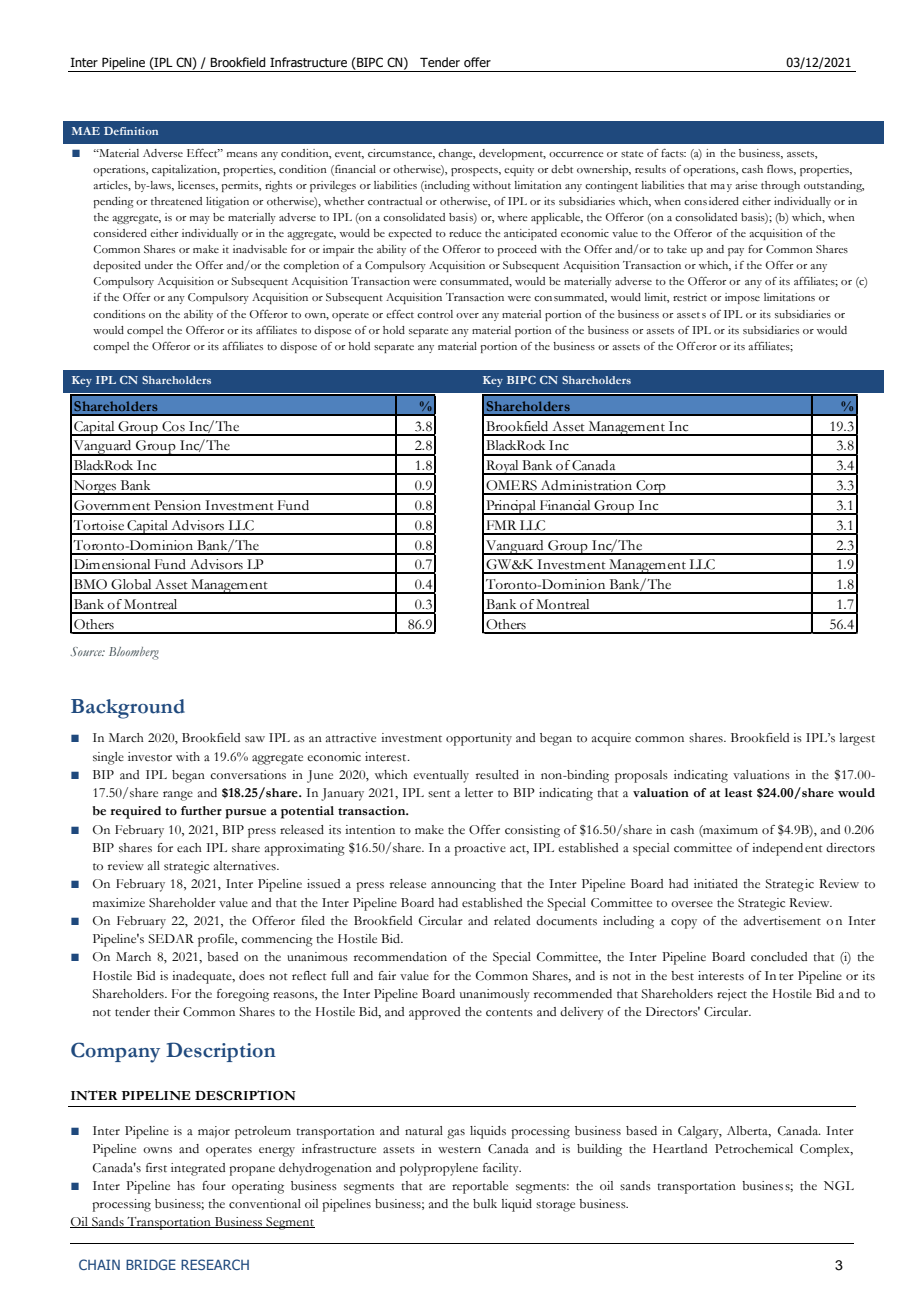 The image size is (924, 1308). Describe the element at coordinates (512, 920) in the screenshot. I see `related` at that location.
